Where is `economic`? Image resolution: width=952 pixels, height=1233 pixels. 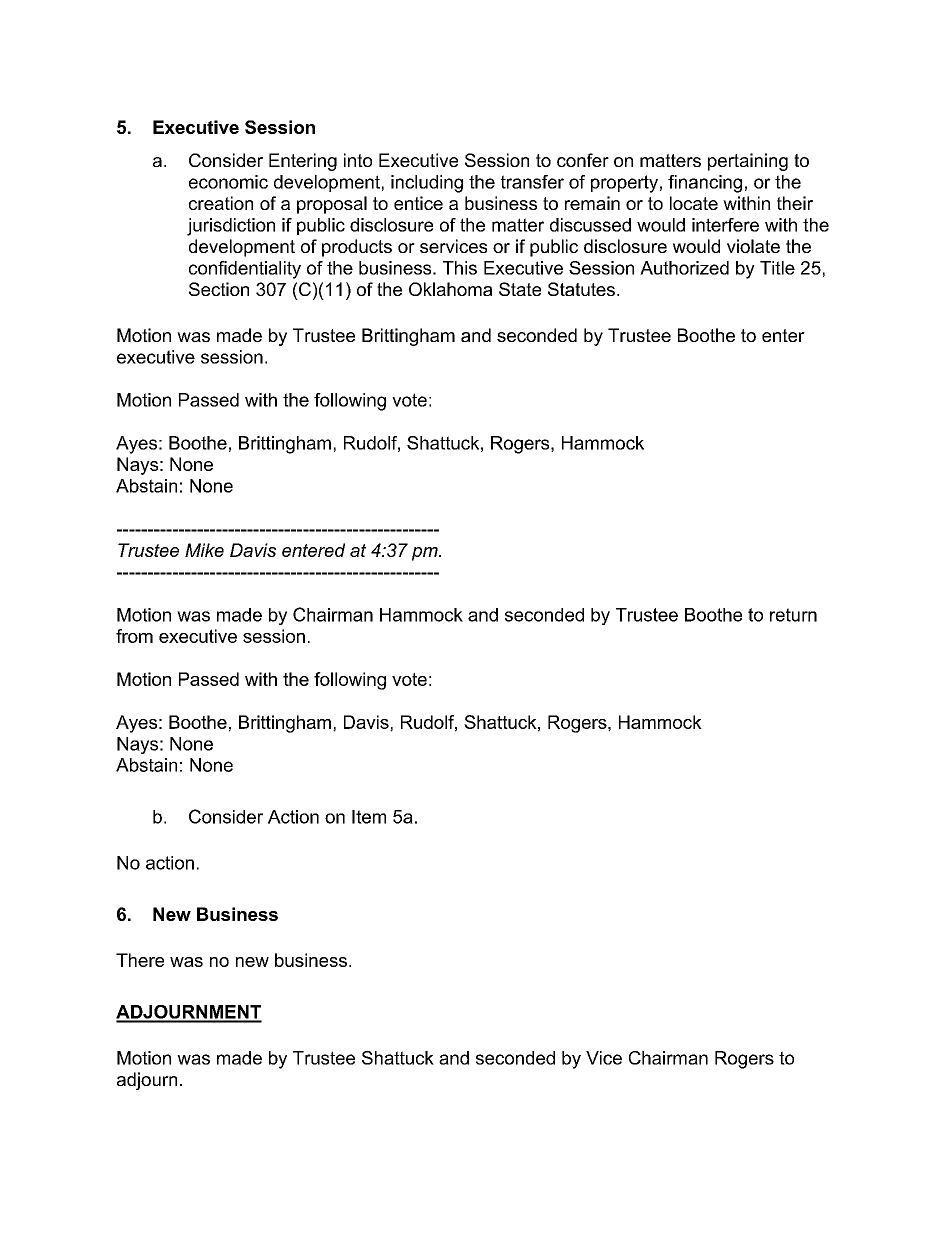 economic is located at coordinates (228, 182).
